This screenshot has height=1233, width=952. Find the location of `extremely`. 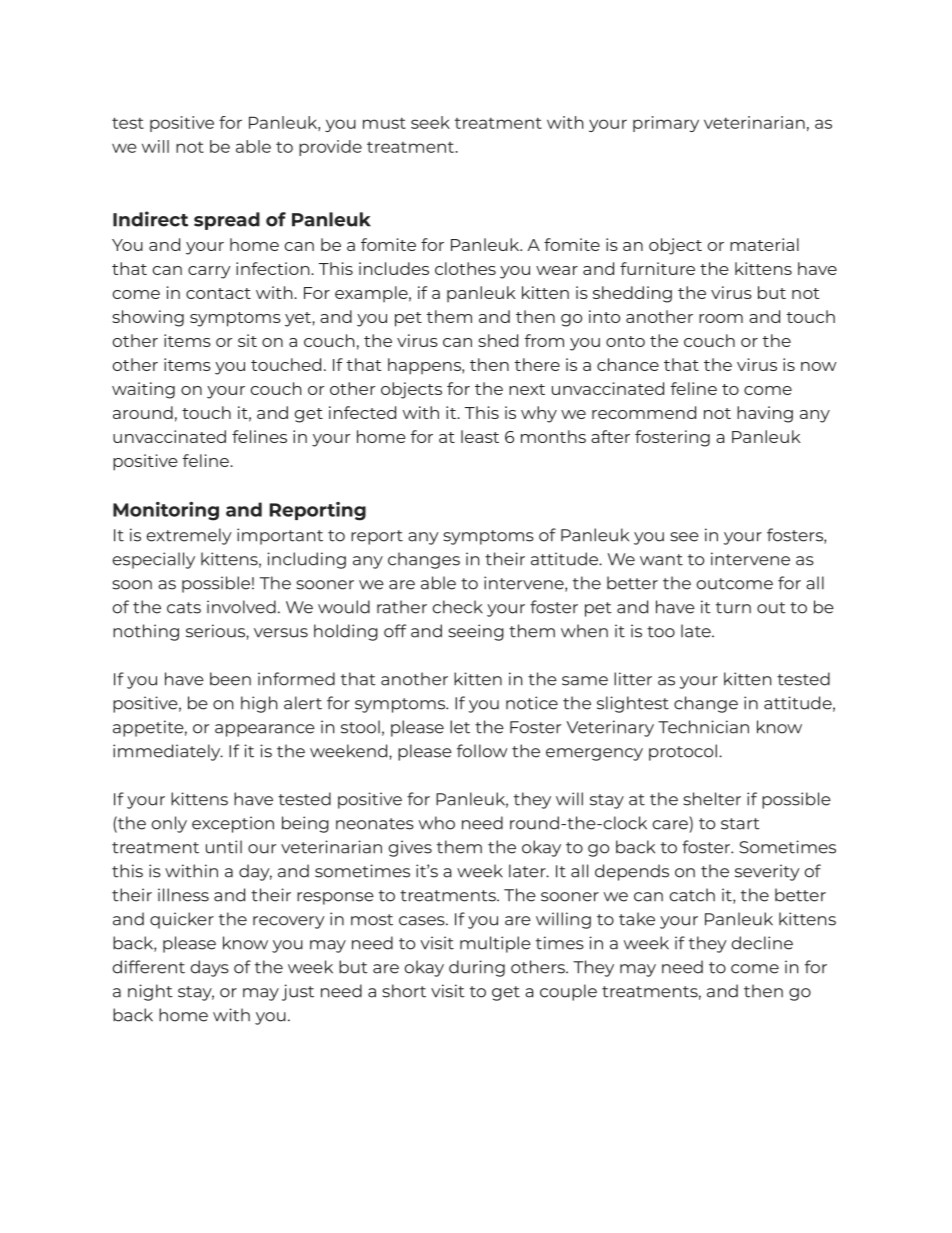

extremely is located at coordinates (189, 536).
